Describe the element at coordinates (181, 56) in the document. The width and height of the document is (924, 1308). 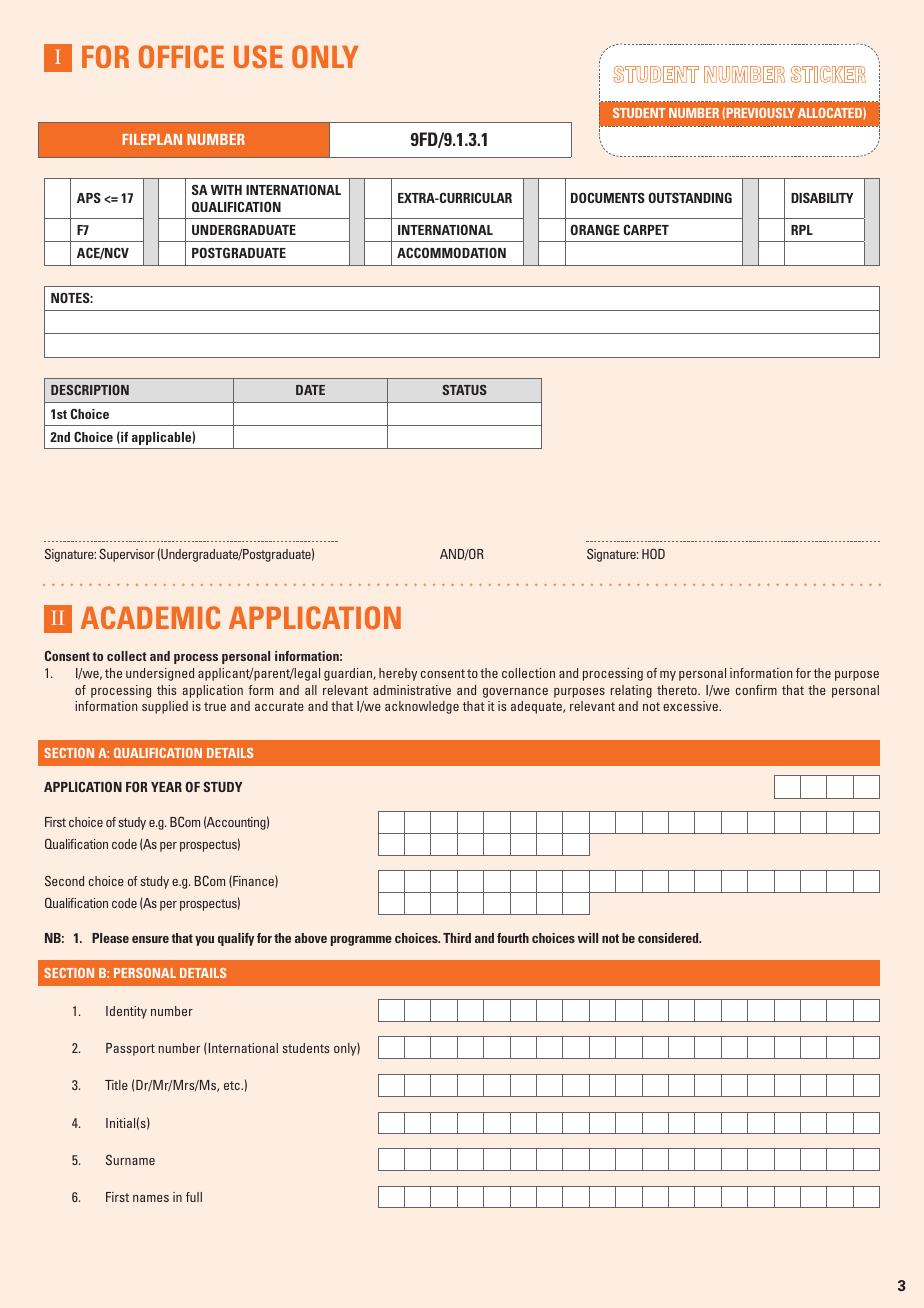
I see `OFFICE` at that location.
